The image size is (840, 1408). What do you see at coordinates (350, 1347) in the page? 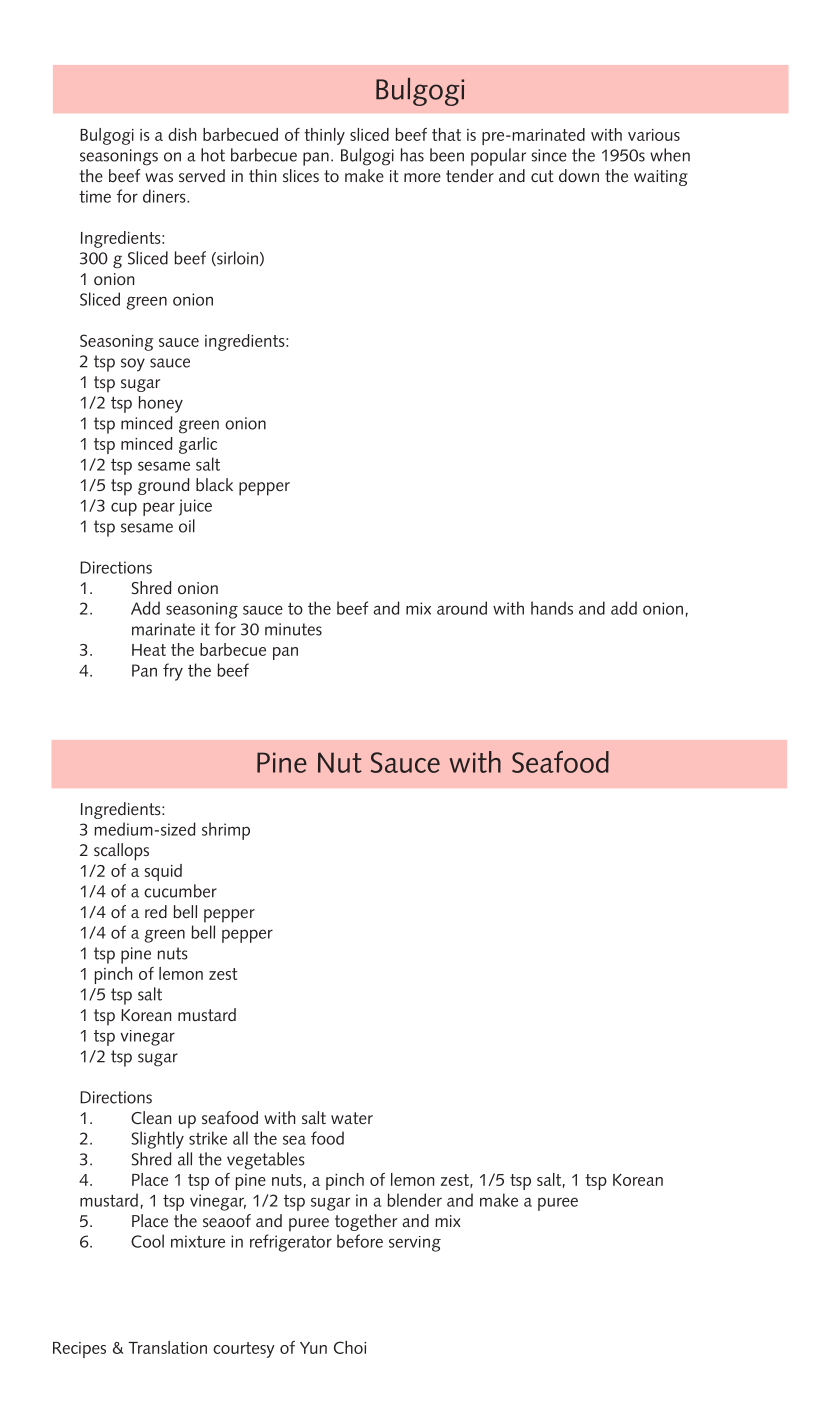
I see `Choi` at bounding box center [350, 1347].
